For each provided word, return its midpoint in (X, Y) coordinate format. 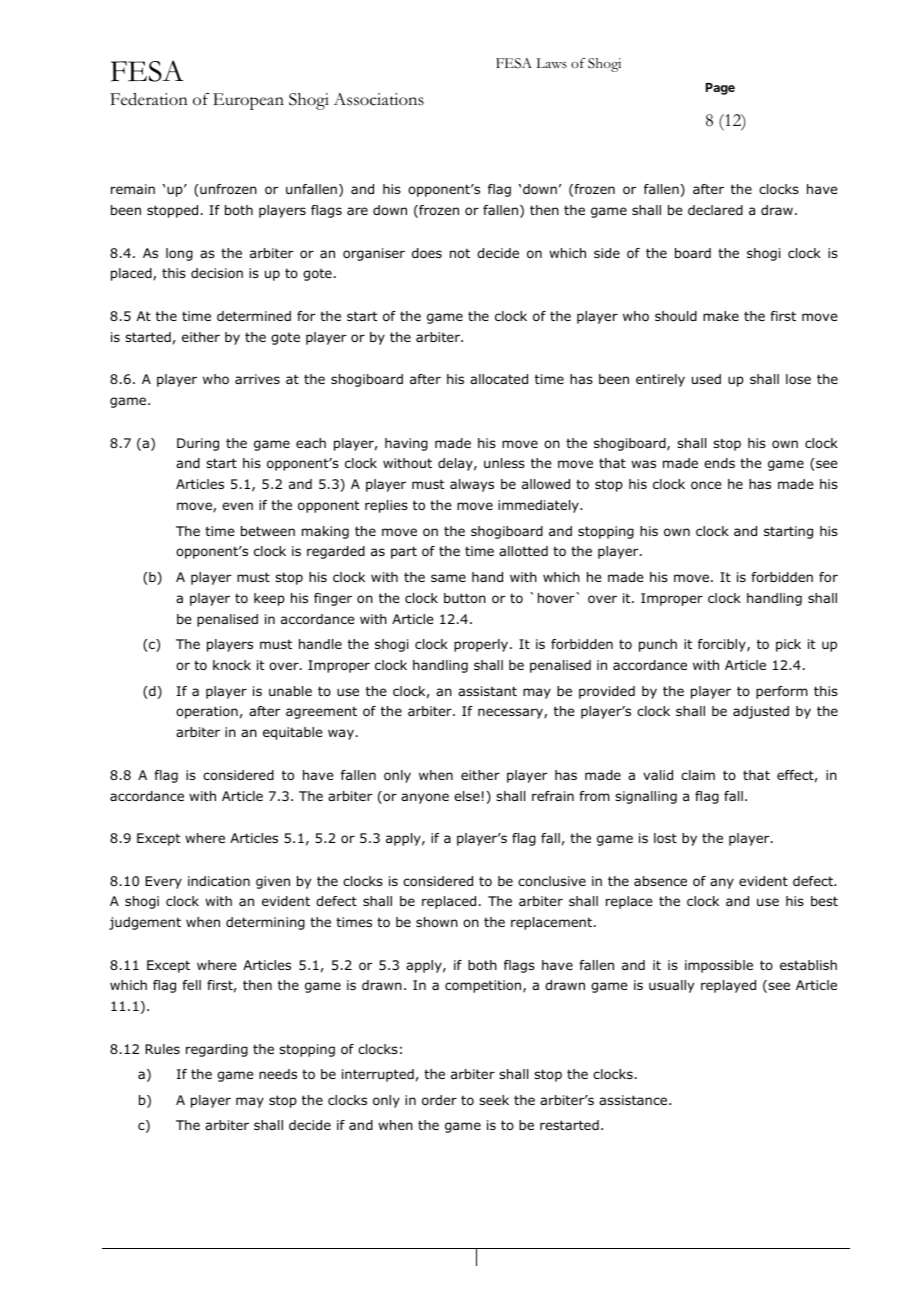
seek (494, 1100)
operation (207, 712)
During (198, 444)
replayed (728, 986)
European (248, 101)
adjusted (761, 712)
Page (720, 89)
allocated (499, 379)
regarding (217, 1050)
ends (719, 463)
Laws (551, 63)
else (467, 796)
